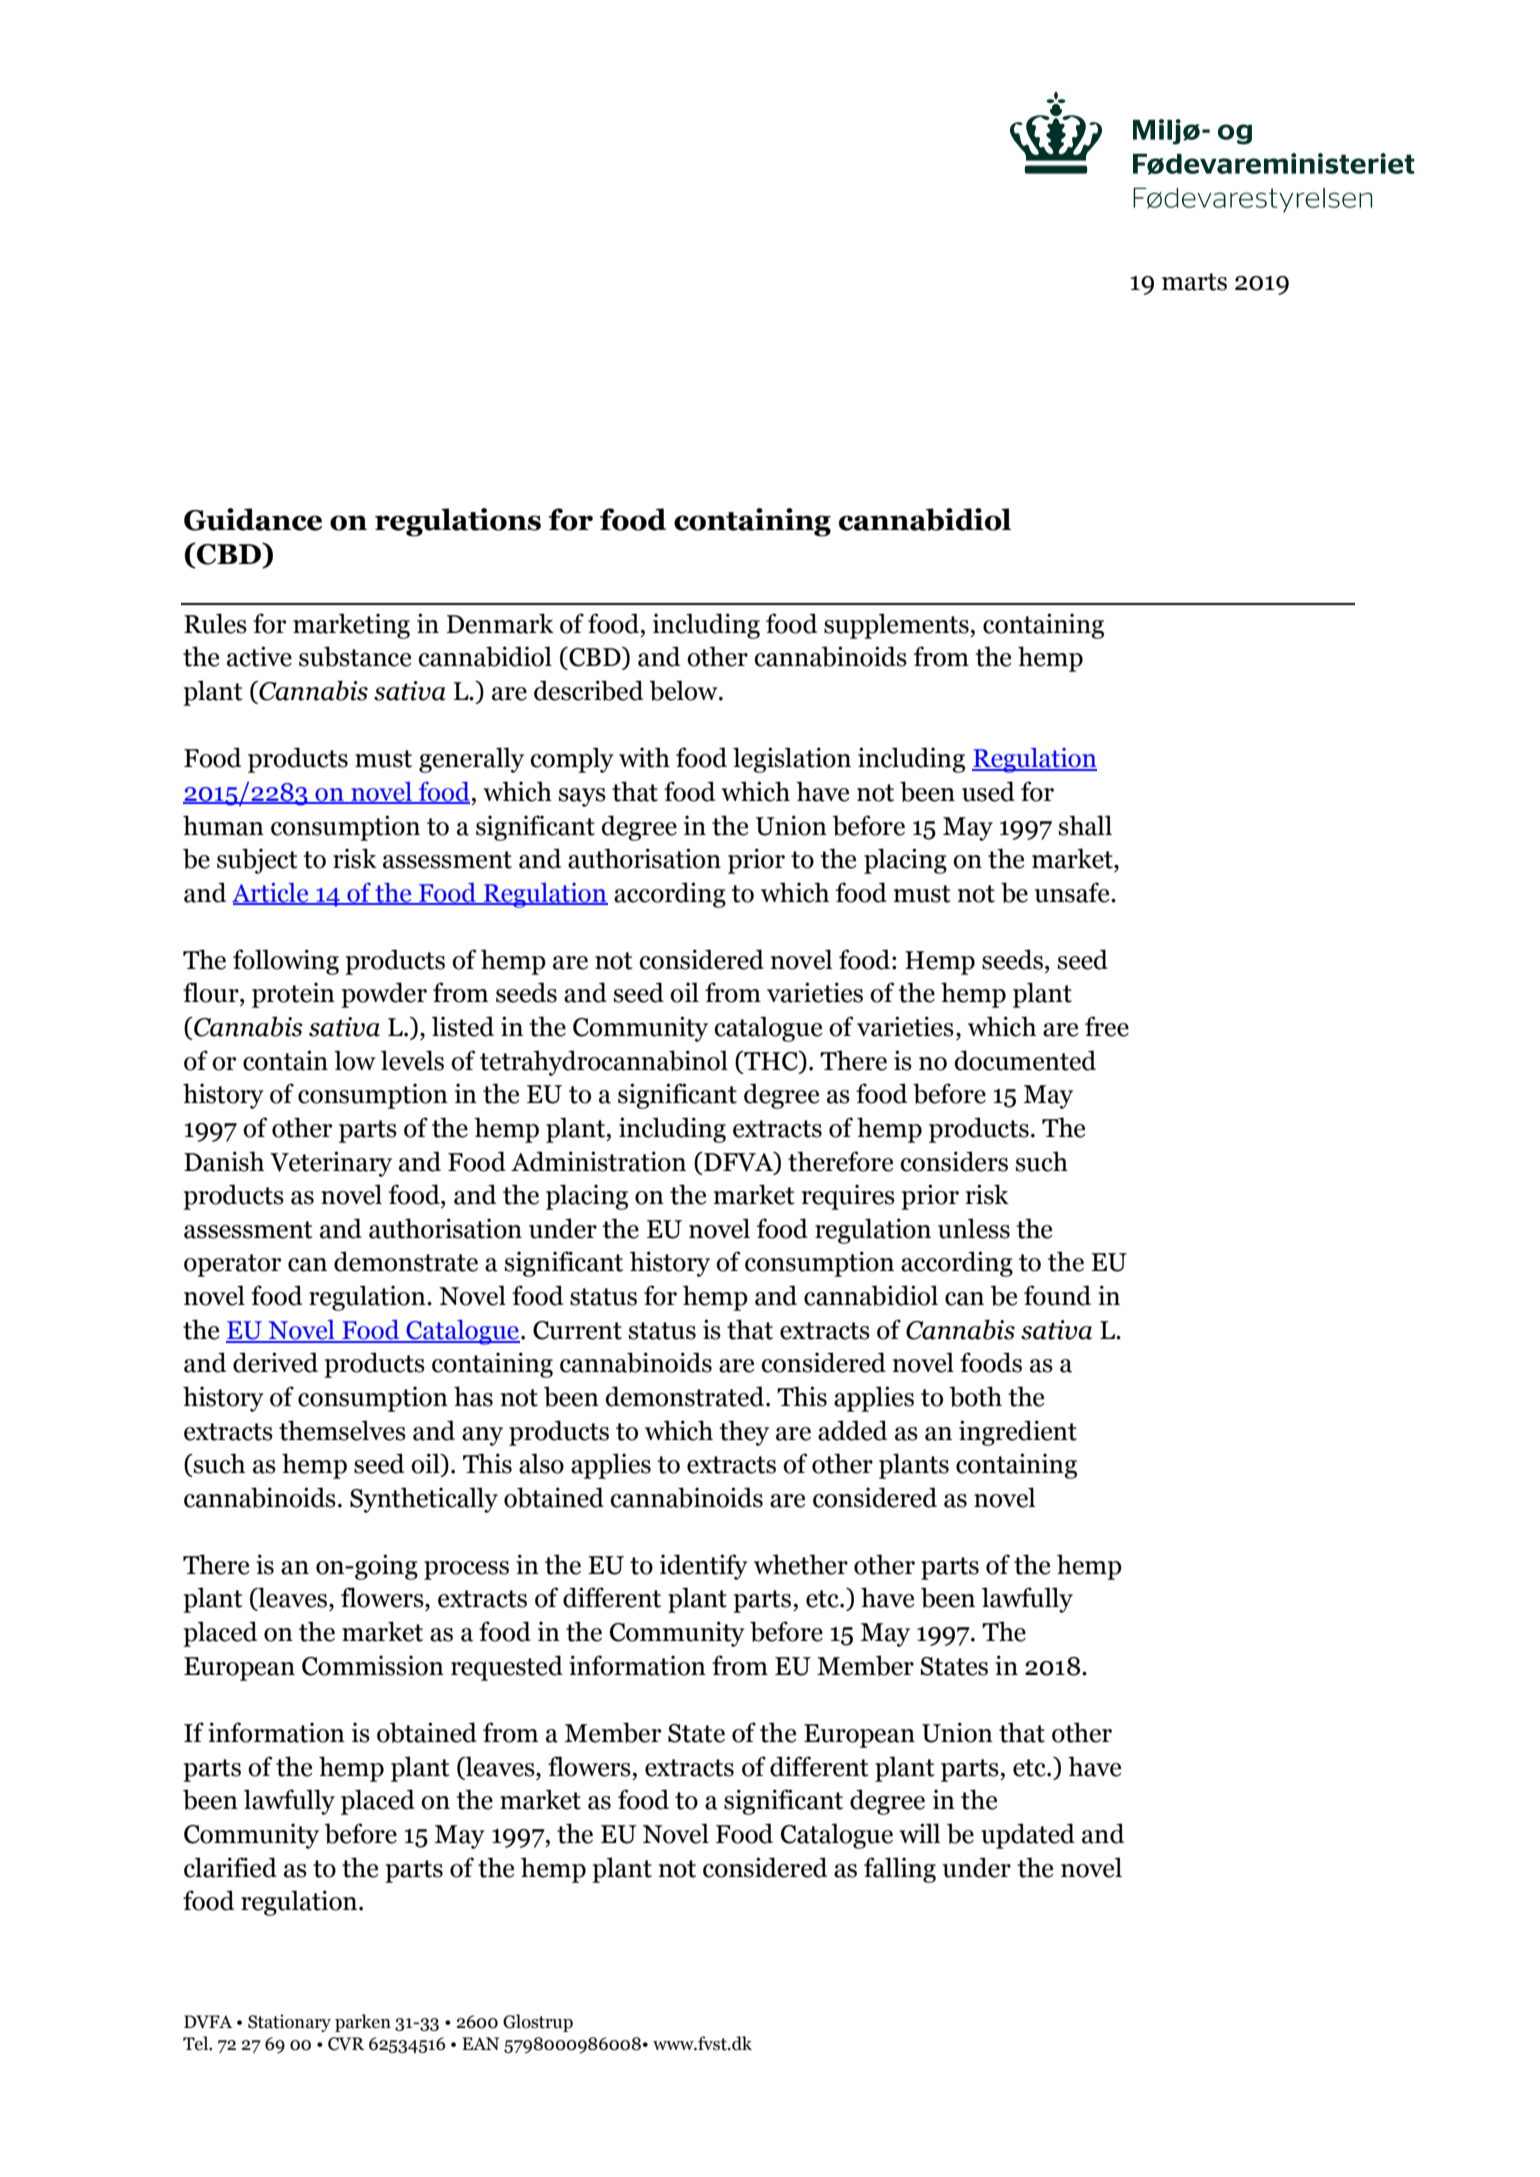 This screenshot has width=1540, height=2177. What do you see at coordinates (1085, 825) in the screenshot?
I see `shall` at bounding box center [1085, 825].
